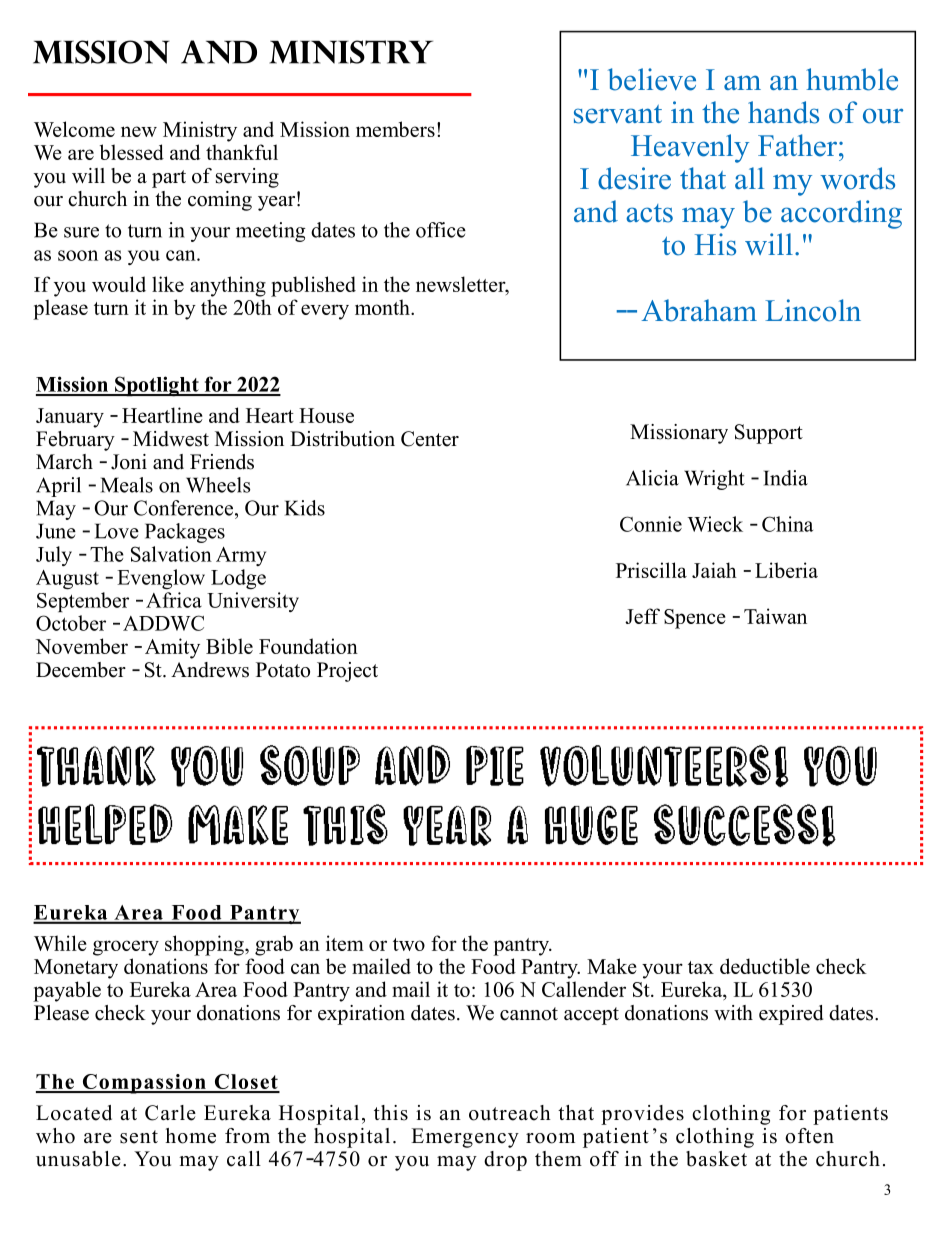 The image size is (952, 1233). What do you see at coordinates (465, 1138) in the screenshot?
I see `Emergency` at bounding box center [465, 1138].
